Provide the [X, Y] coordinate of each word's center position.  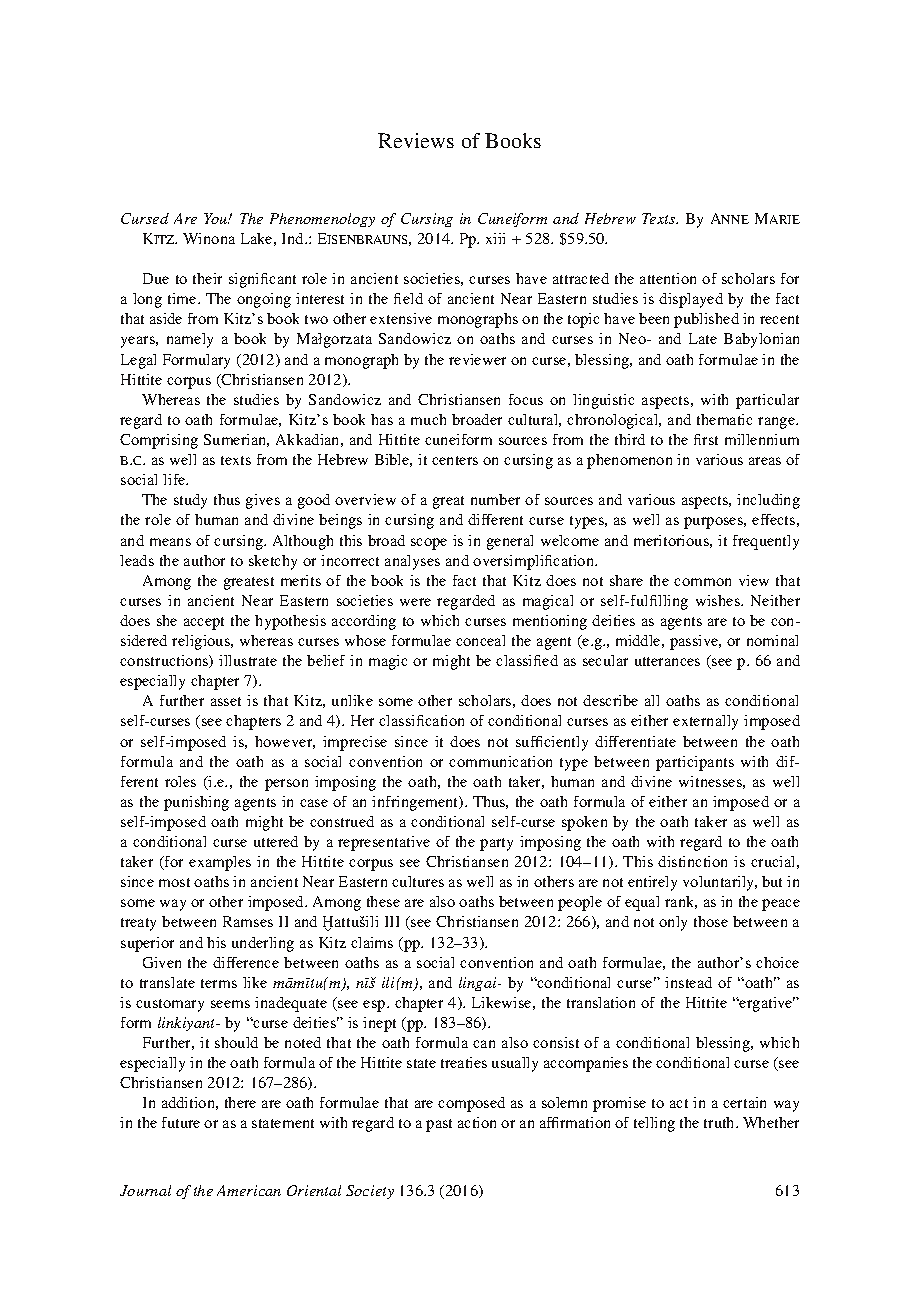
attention [668, 278]
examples [220, 863]
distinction [692, 861]
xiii [495, 238]
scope [429, 544]
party [496, 844]
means [170, 542]
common [702, 582]
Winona [209, 238]
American [249, 1190]
